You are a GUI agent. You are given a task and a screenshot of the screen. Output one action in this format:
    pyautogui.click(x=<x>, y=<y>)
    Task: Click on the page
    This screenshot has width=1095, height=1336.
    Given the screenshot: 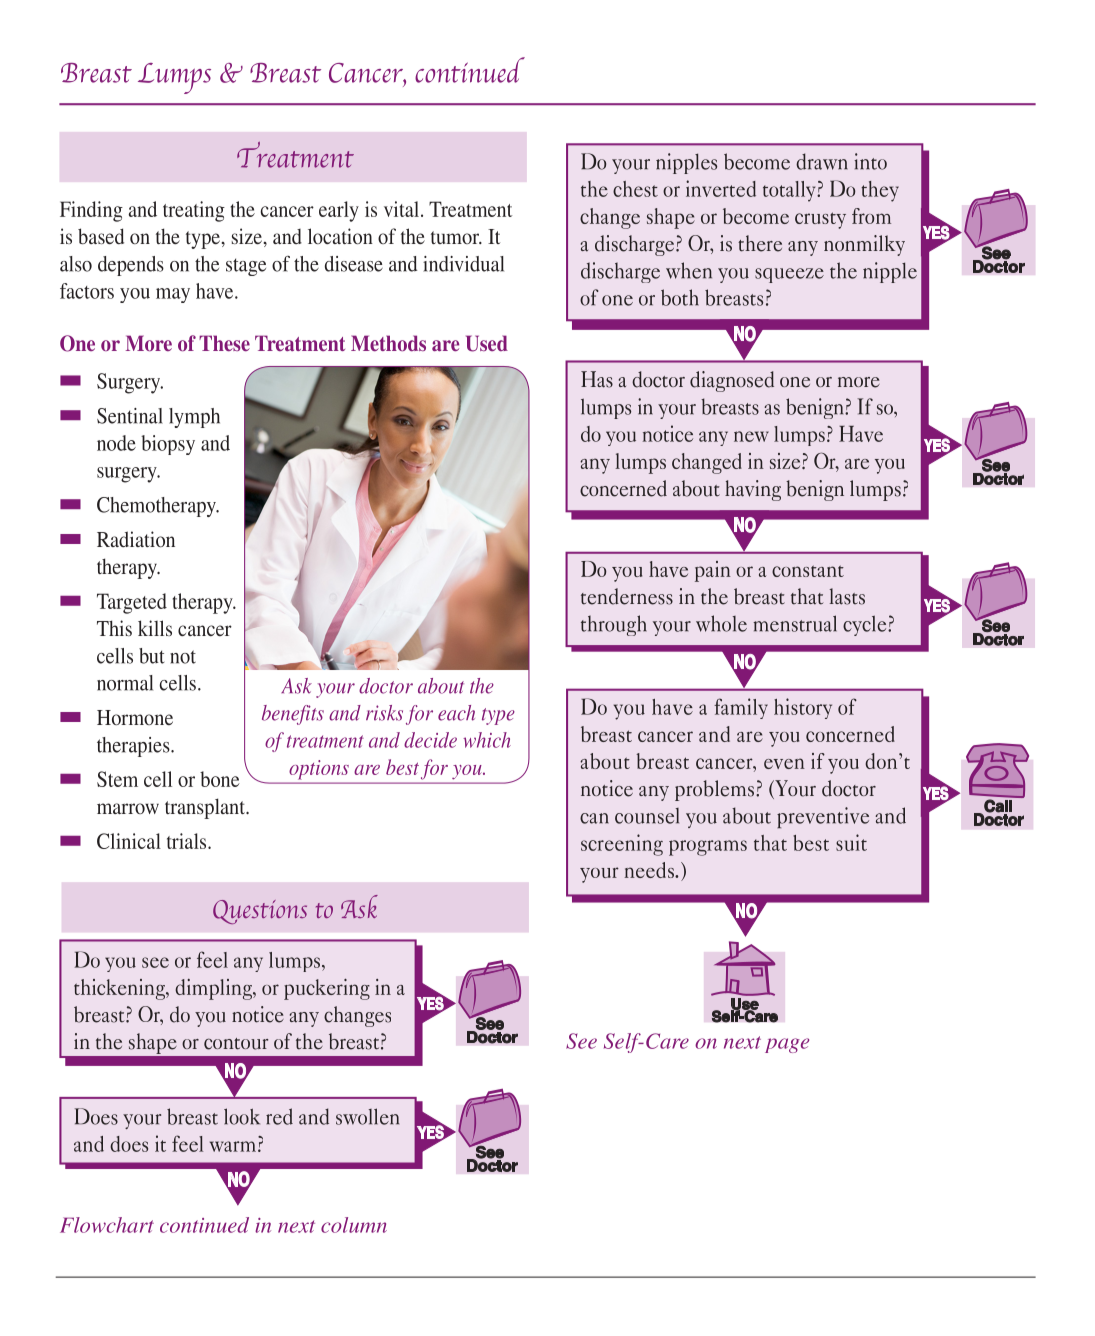 What is the action you would take?
    pyautogui.click(x=787, y=1045)
